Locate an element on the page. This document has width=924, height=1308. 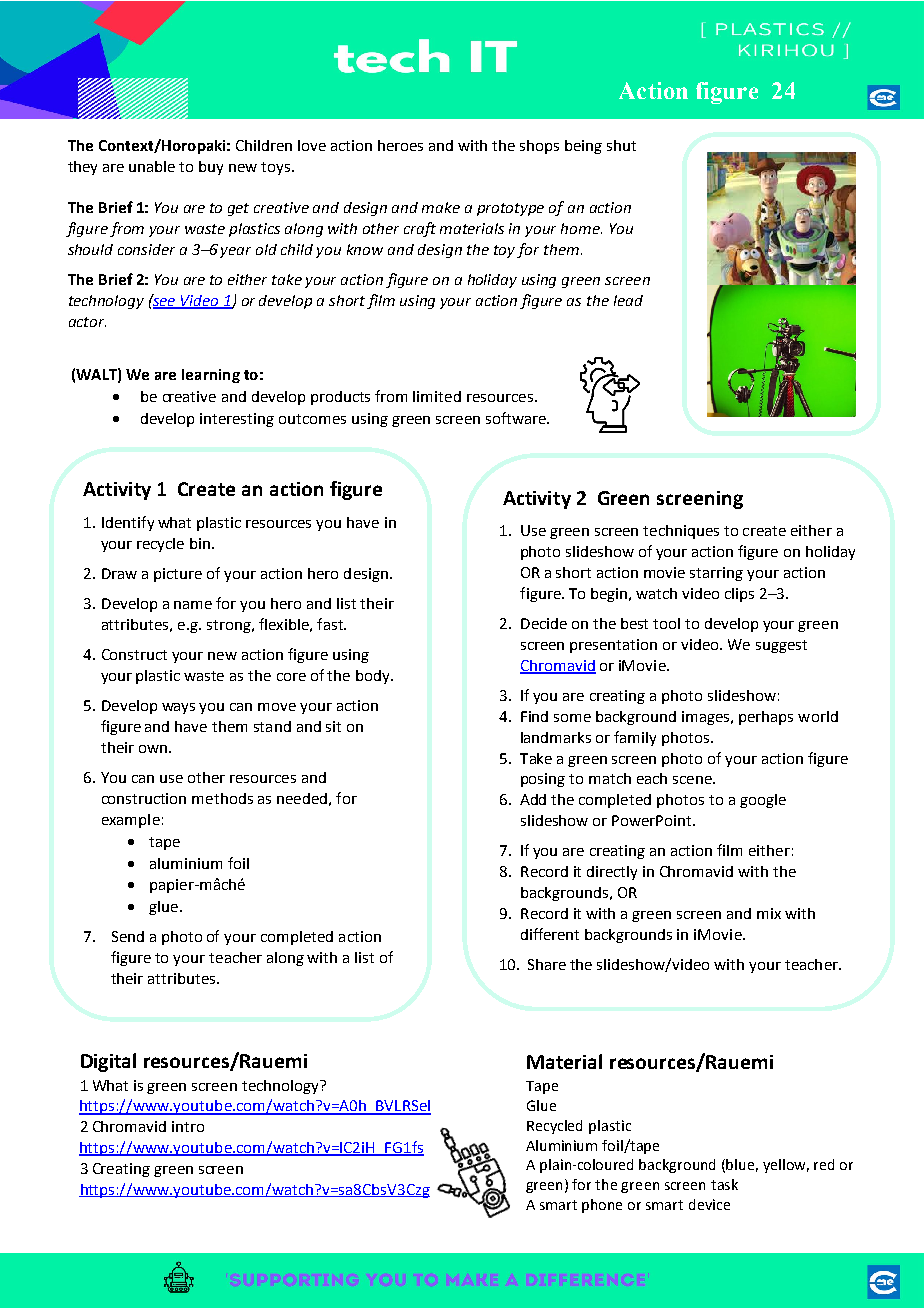
make is located at coordinates (441, 207).
